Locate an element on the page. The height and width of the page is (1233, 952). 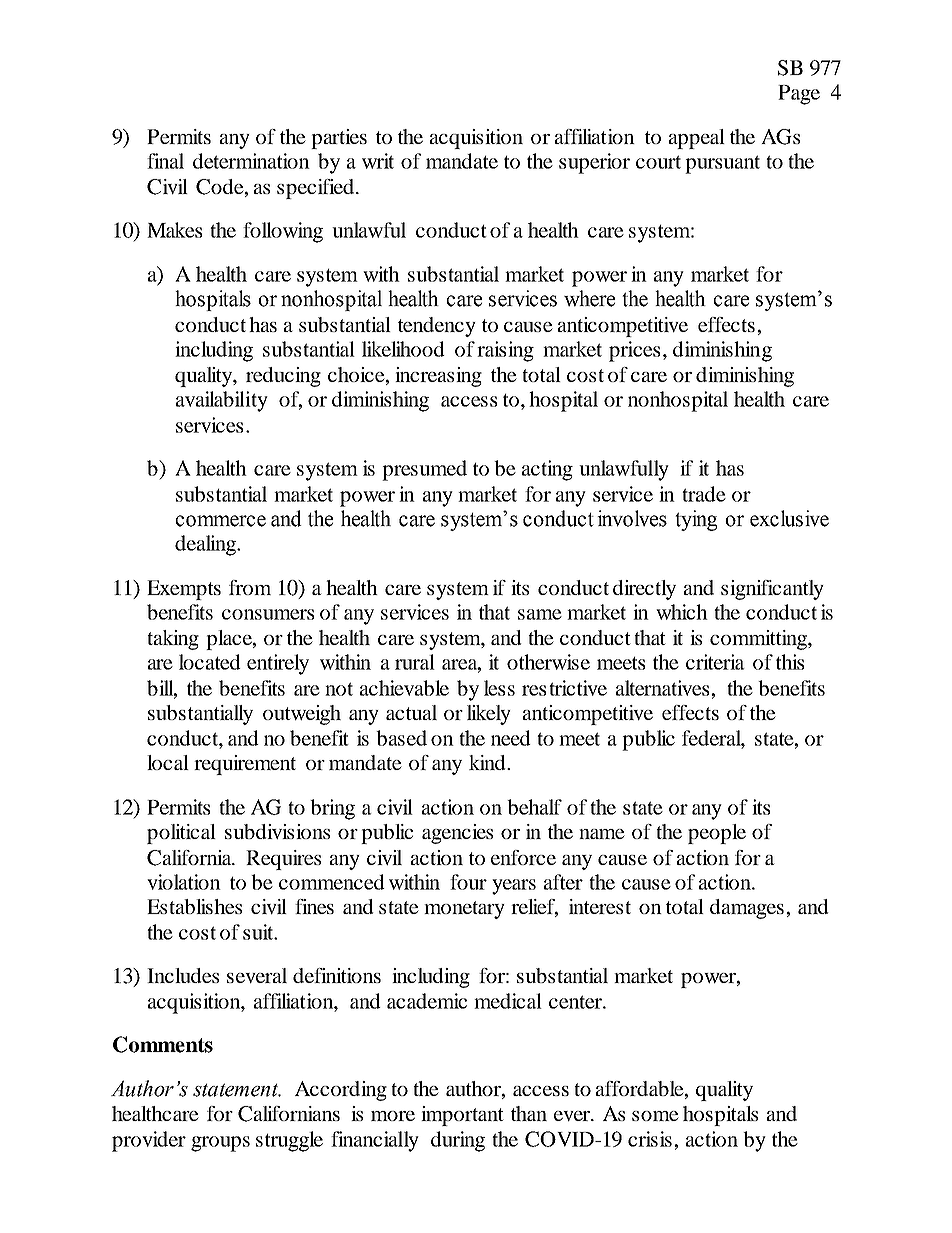
increasing is located at coordinates (438, 377).
